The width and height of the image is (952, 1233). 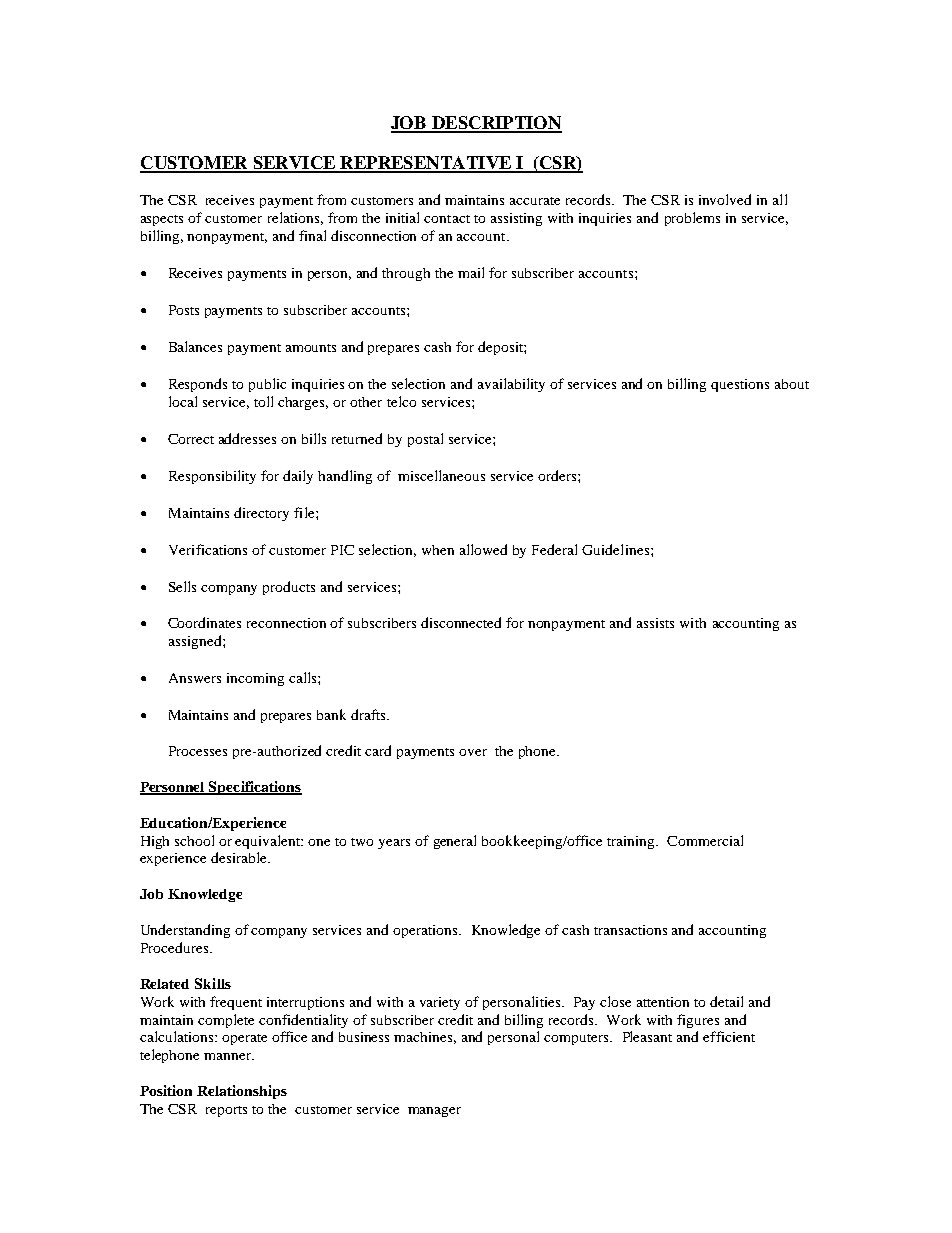 What do you see at coordinates (740, 385) in the image?
I see `questions` at bounding box center [740, 385].
